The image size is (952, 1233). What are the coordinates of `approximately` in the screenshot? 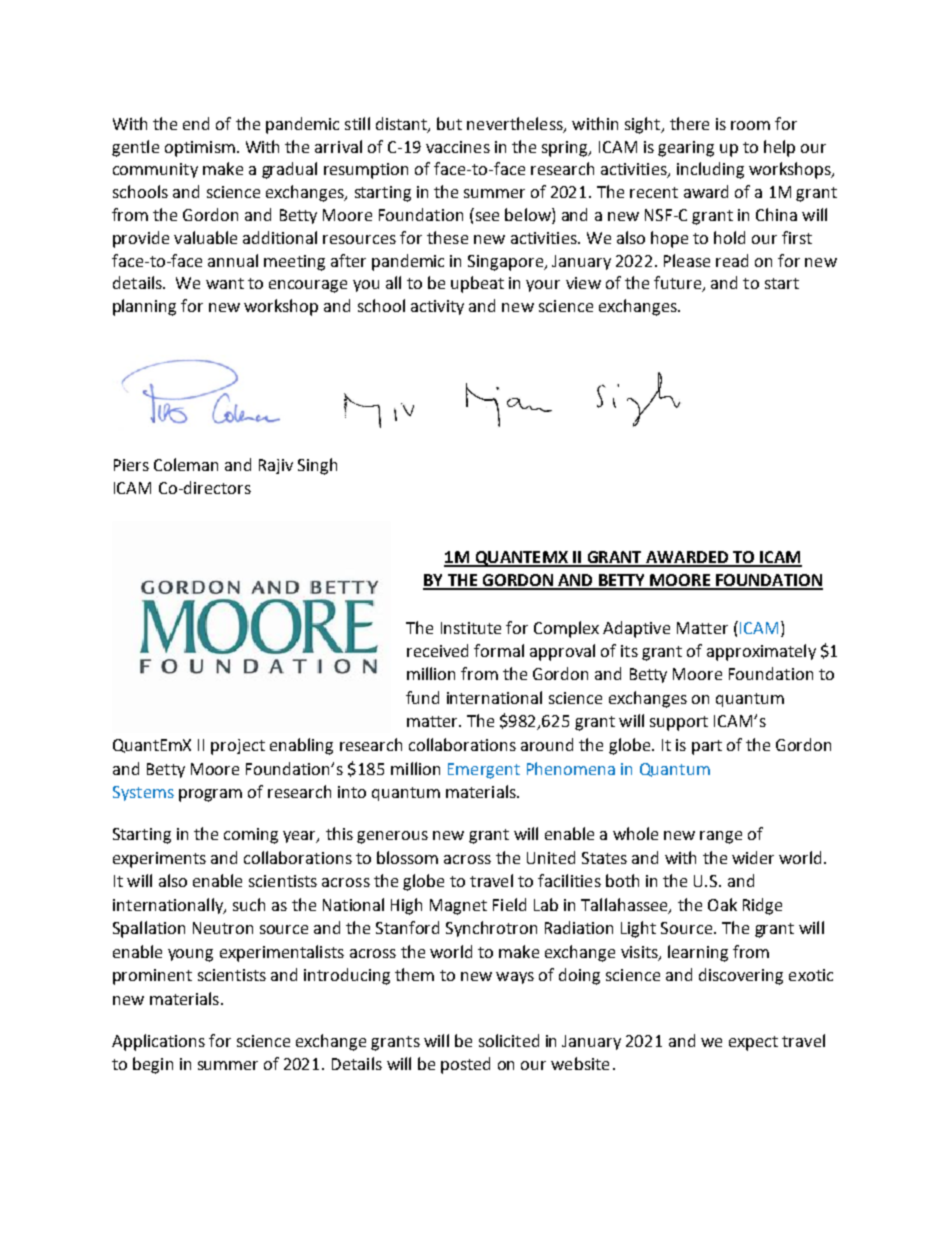 It's located at (761, 652).
